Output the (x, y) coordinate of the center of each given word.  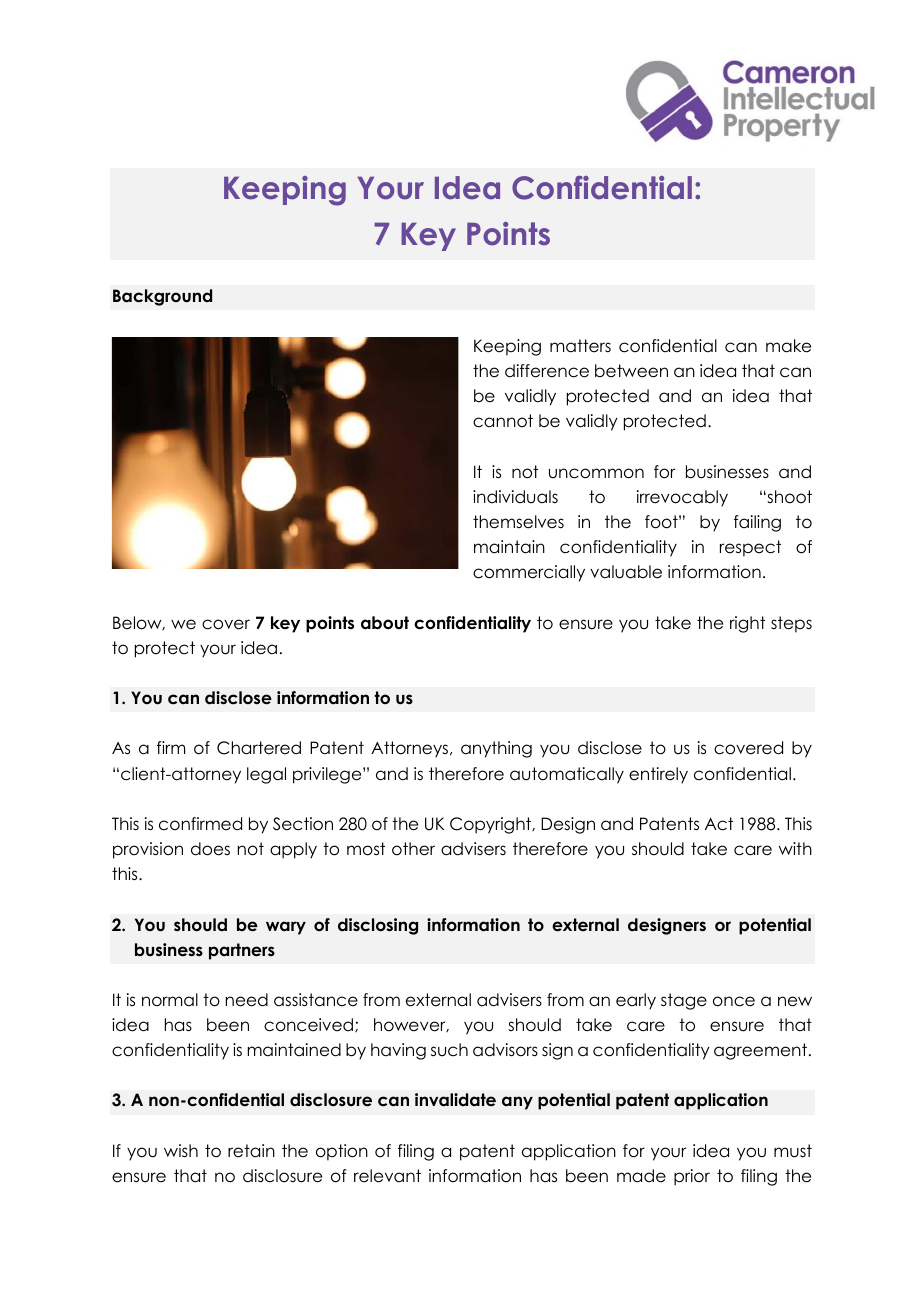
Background (162, 297)
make (788, 346)
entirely (658, 775)
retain (251, 1151)
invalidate (455, 1100)
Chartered (259, 748)
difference (547, 371)
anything (496, 749)
